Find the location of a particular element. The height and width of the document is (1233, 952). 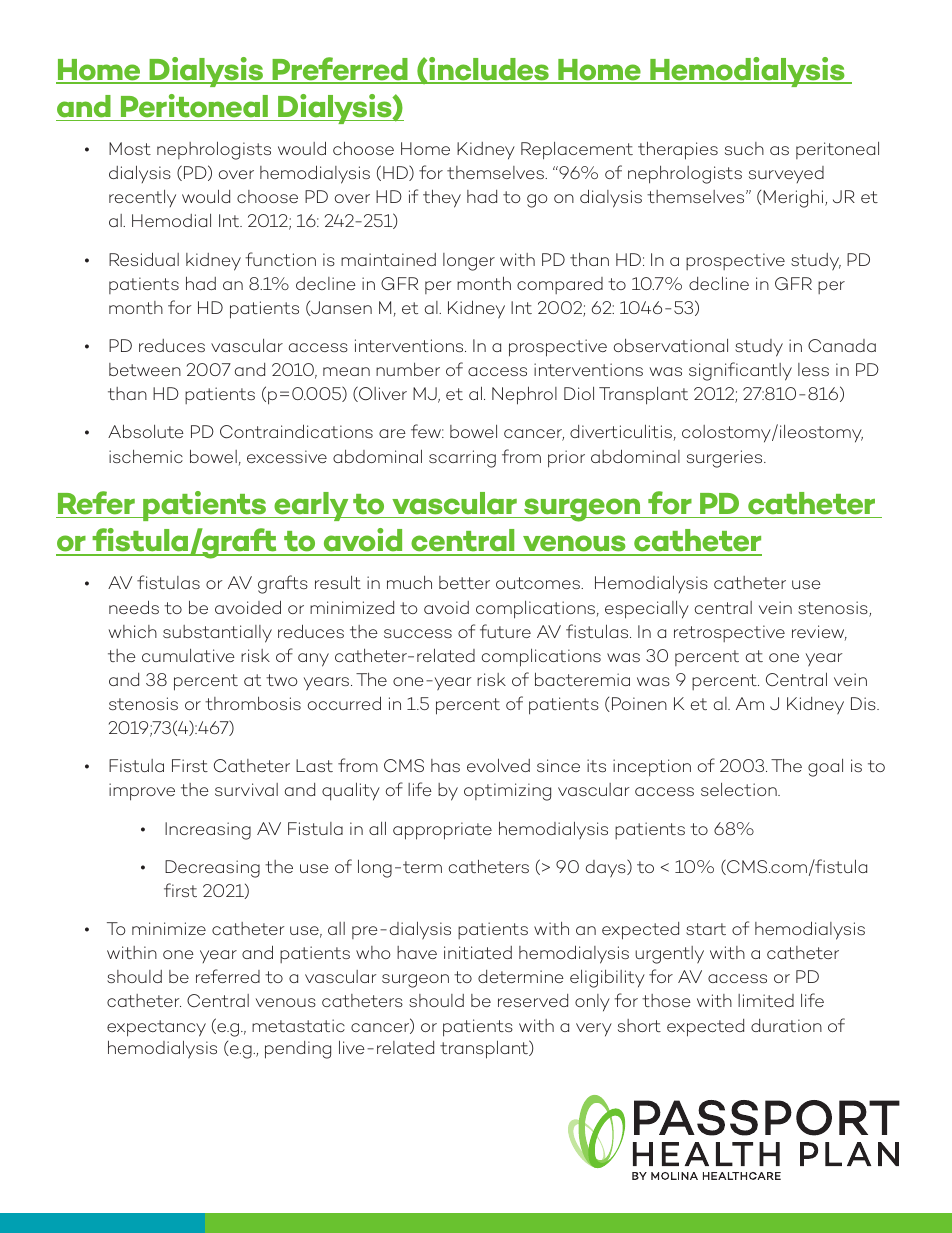

evolved is located at coordinates (498, 765).
